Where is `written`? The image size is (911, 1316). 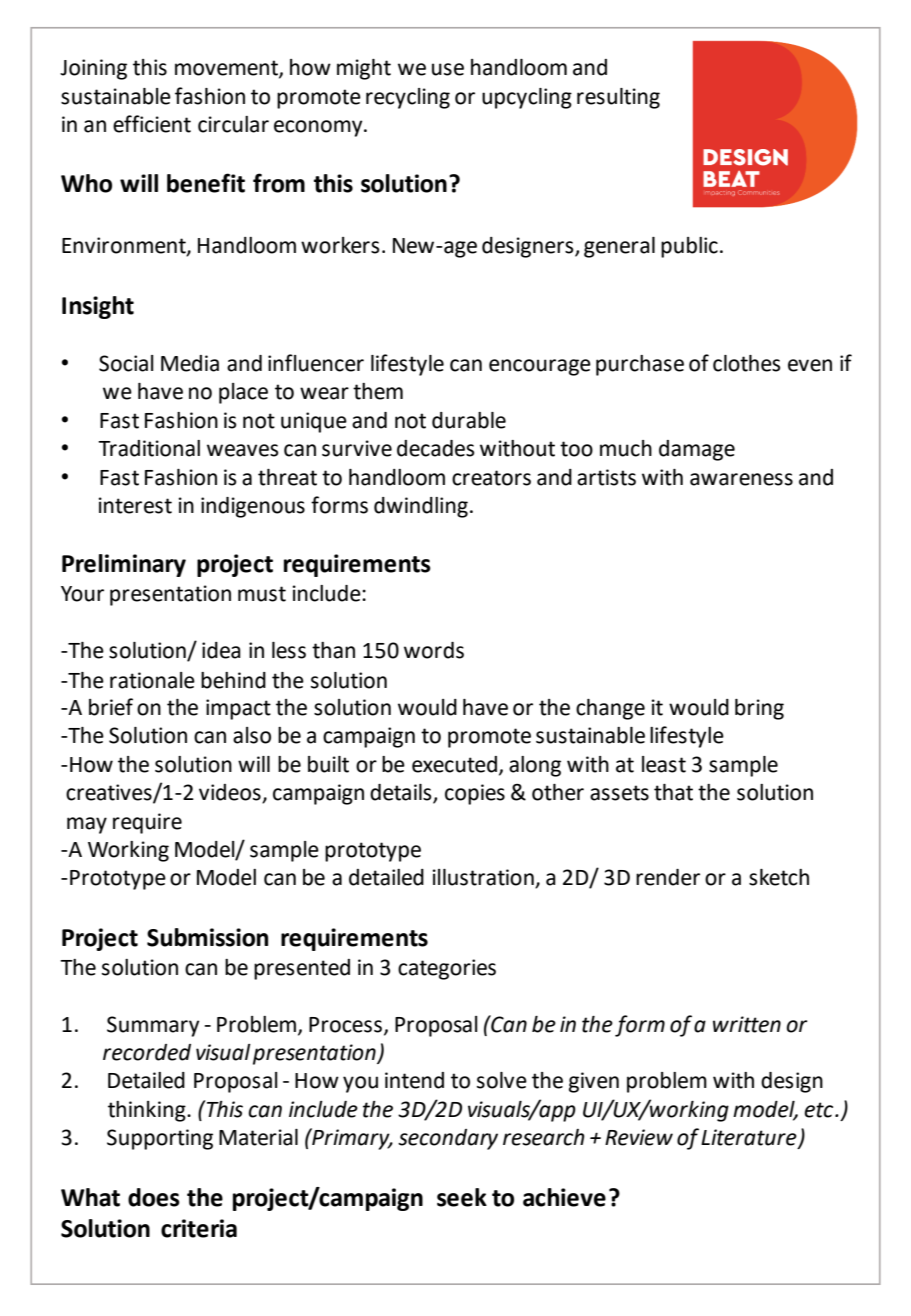
written is located at coordinates (747, 1024).
